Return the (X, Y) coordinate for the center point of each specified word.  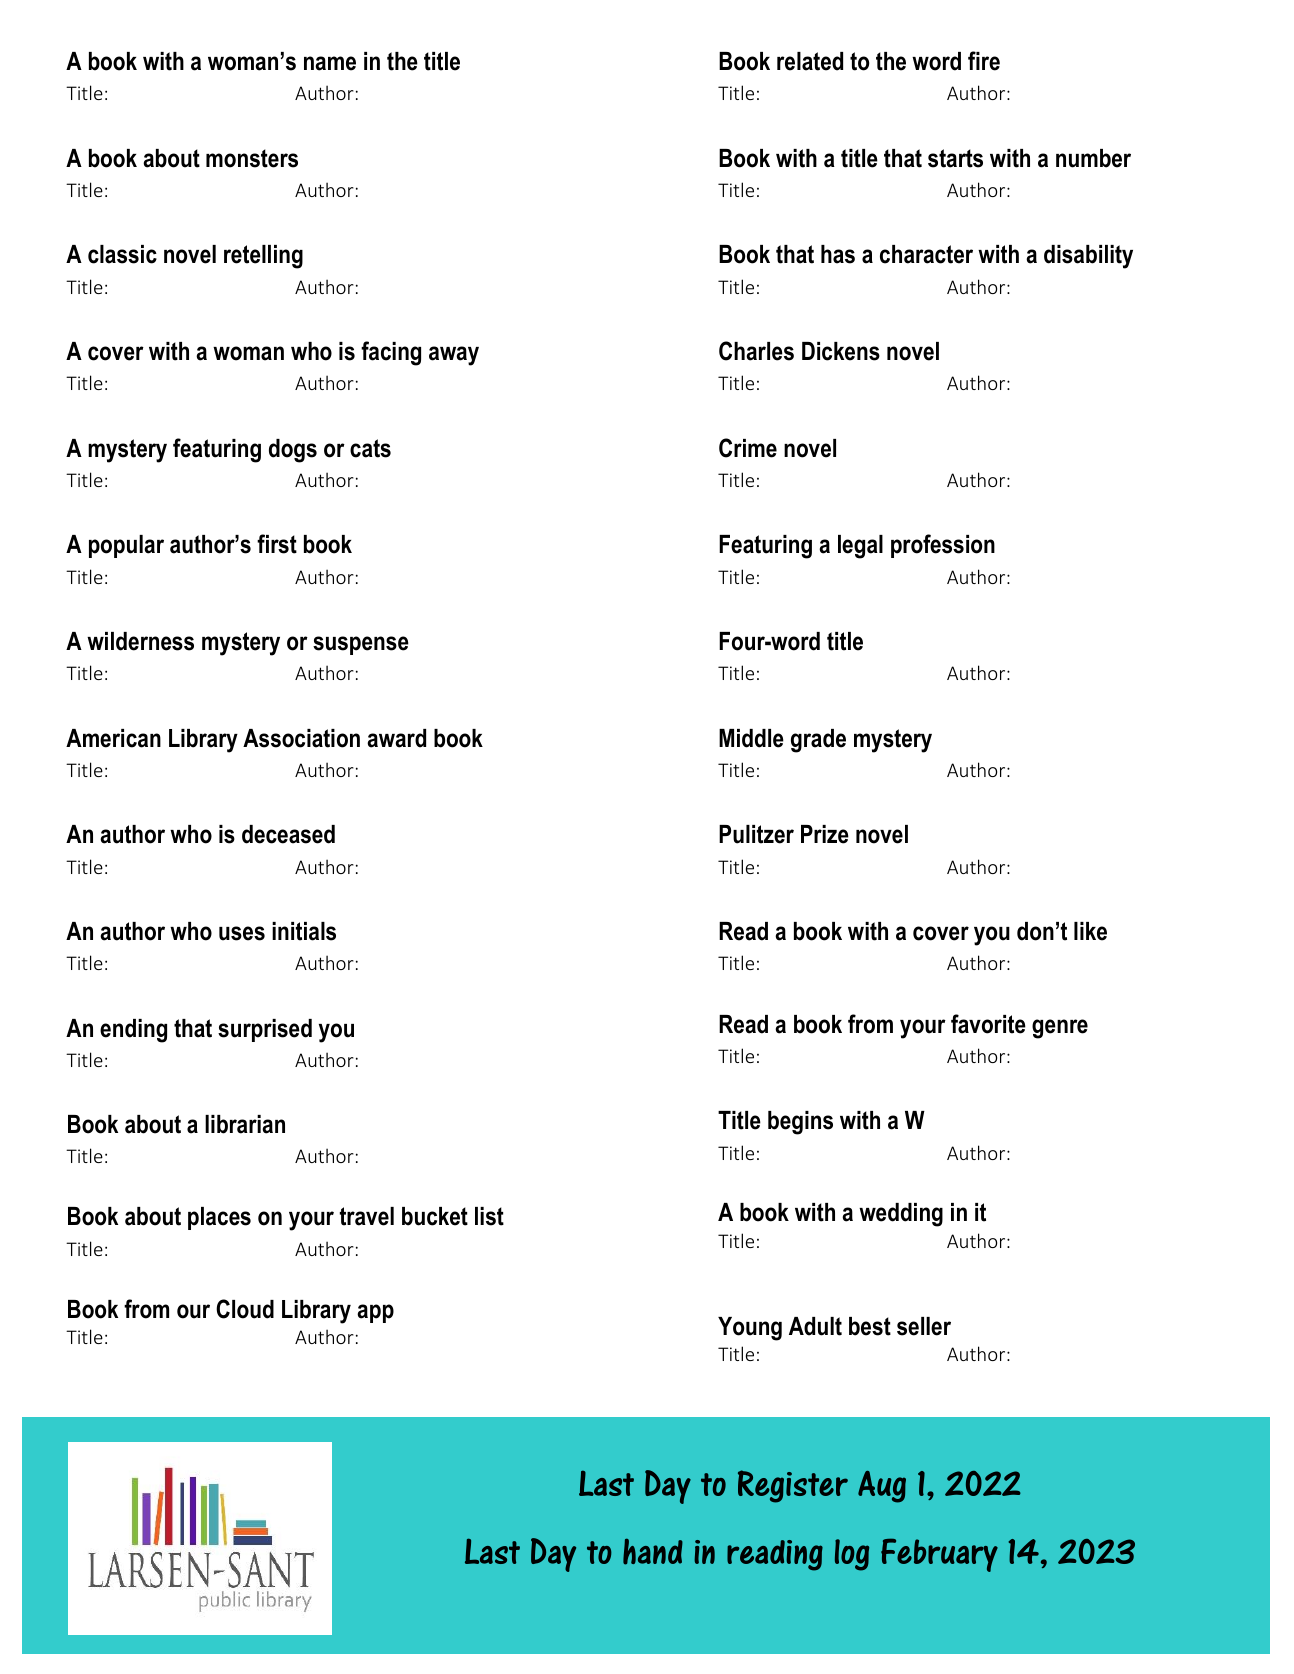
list (489, 1216)
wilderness (140, 641)
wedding (901, 1215)
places (219, 1218)
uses (242, 933)
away (454, 356)
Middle (751, 738)
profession (943, 546)
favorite (988, 1024)
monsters (252, 158)
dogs (293, 451)
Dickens (841, 351)
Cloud (245, 1309)
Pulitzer (756, 834)
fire (984, 61)
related (810, 61)
